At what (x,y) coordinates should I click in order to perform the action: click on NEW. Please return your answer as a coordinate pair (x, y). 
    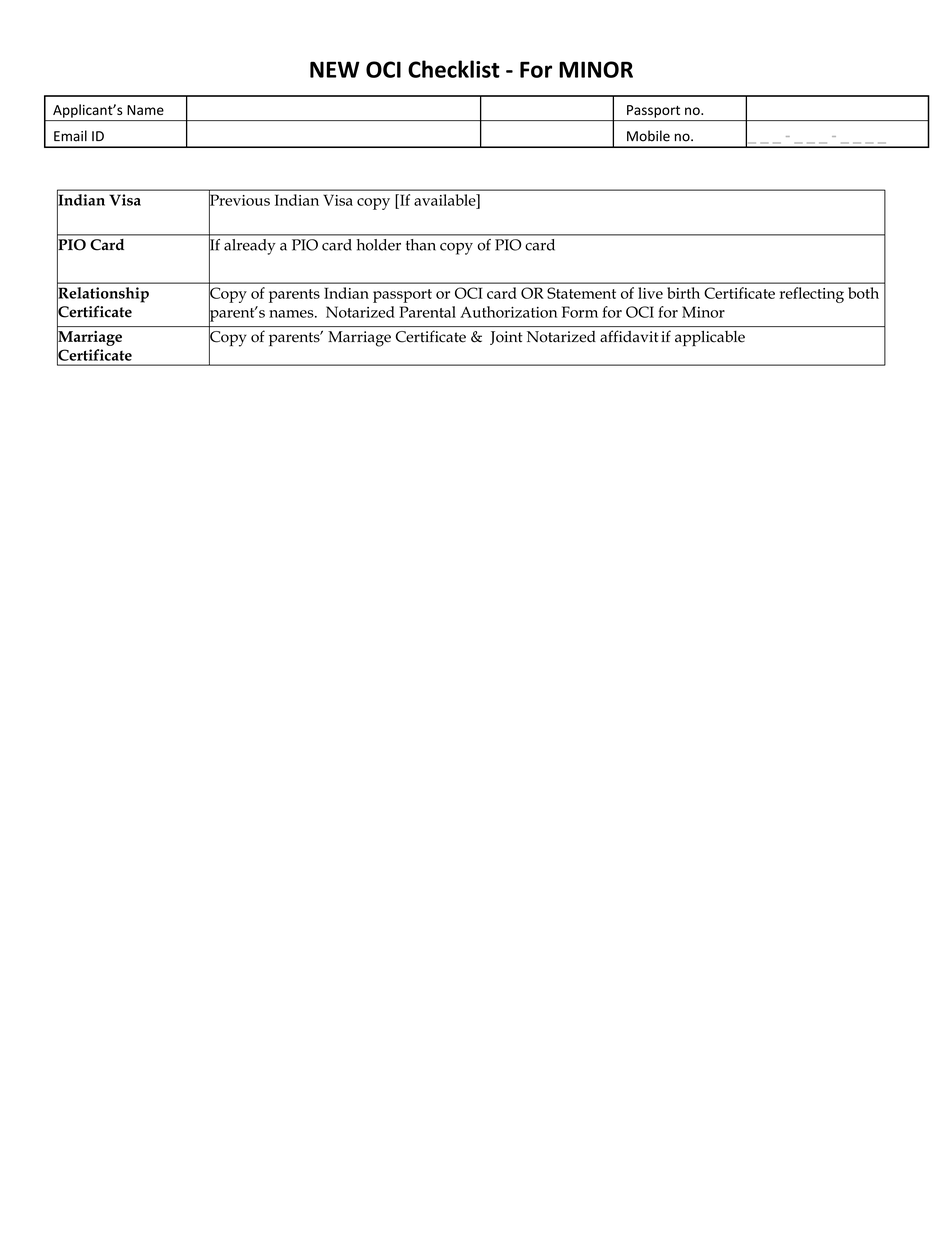
    Looking at the image, I should click on (335, 69).
